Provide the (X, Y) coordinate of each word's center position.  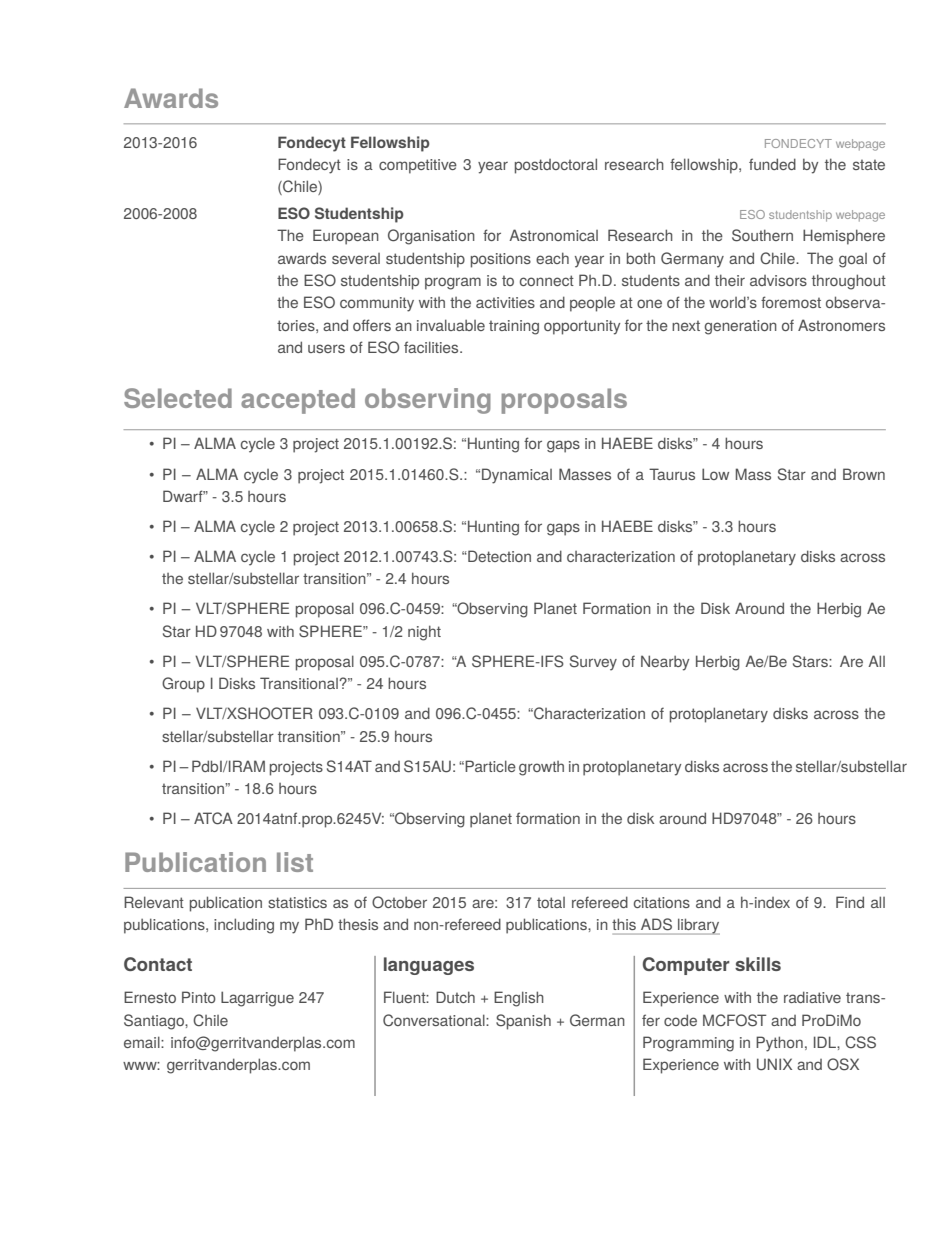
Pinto (199, 997)
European (346, 237)
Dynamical (517, 476)
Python (779, 1044)
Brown (864, 474)
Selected (178, 398)
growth (541, 768)
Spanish (523, 1022)
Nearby (665, 663)
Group (183, 685)
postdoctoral (556, 166)
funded (772, 164)
